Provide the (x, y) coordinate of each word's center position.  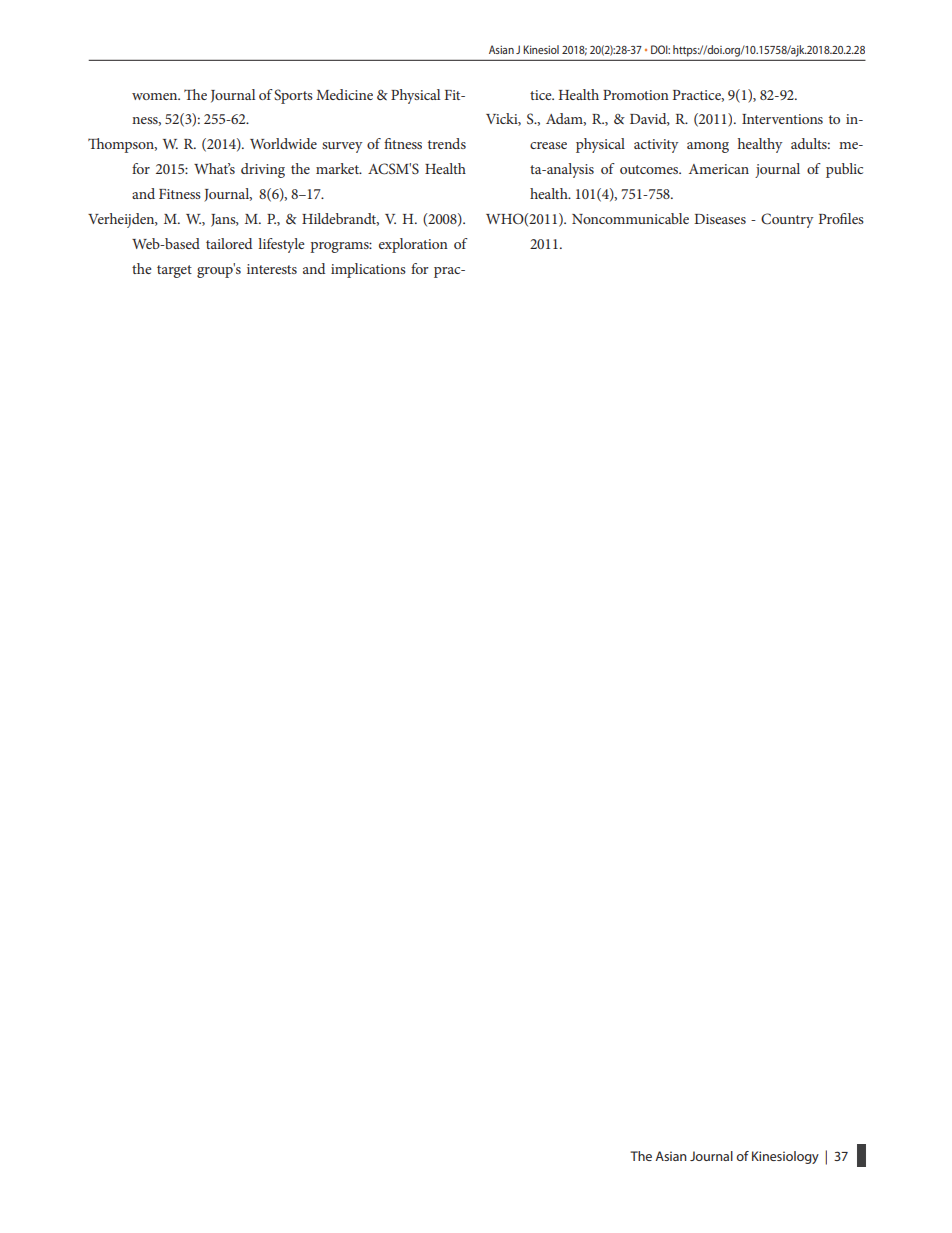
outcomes (650, 169)
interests (272, 269)
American (719, 169)
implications (368, 270)
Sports (293, 96)
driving (263, 170)
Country (787, 220)
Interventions (782, 119)
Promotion (636, 95)
